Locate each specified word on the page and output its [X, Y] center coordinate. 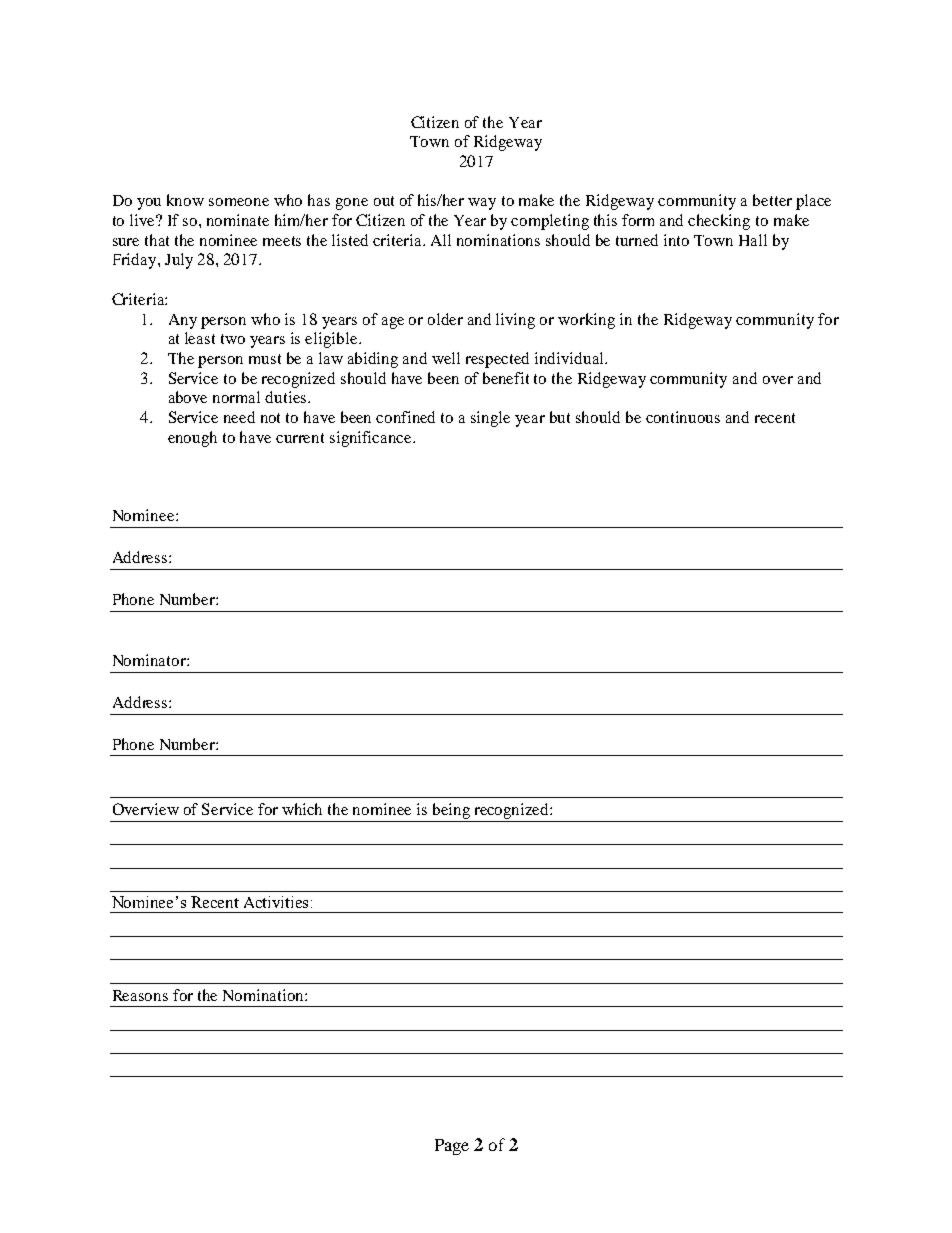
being [451, 811]
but [560, 417]
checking [719, 222]
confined [405, 417]
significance [372, 439]
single [490, 419]
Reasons [140, 995]
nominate [238, 220]
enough [192, 439]
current [300, 438]
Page [452, 1147]
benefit [506, 378]
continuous [683, 417]
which [302, 809]
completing [550, 222]
